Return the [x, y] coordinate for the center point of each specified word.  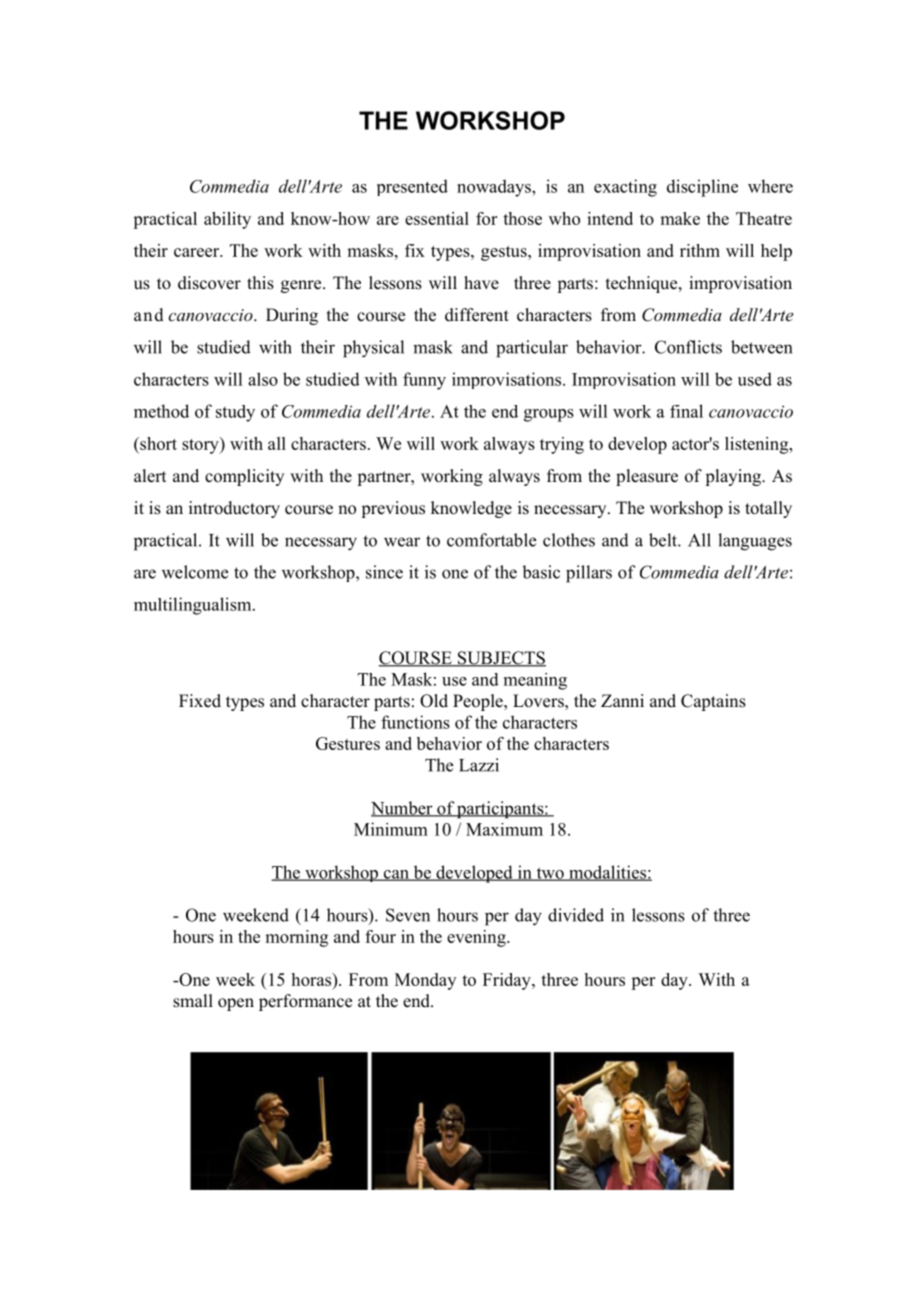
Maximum [504, 829]
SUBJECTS [501, 659]
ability [227, 220]
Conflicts [688, 347]
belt [664, 540]
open [236, 1004]
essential [437, 218]
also [263, 379]
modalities [607, 873]
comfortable [491, 540]
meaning [535, 681]
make [680, 218]
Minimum [391, 829]
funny [424, 381]
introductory [234, 509]
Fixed [200, 701]
